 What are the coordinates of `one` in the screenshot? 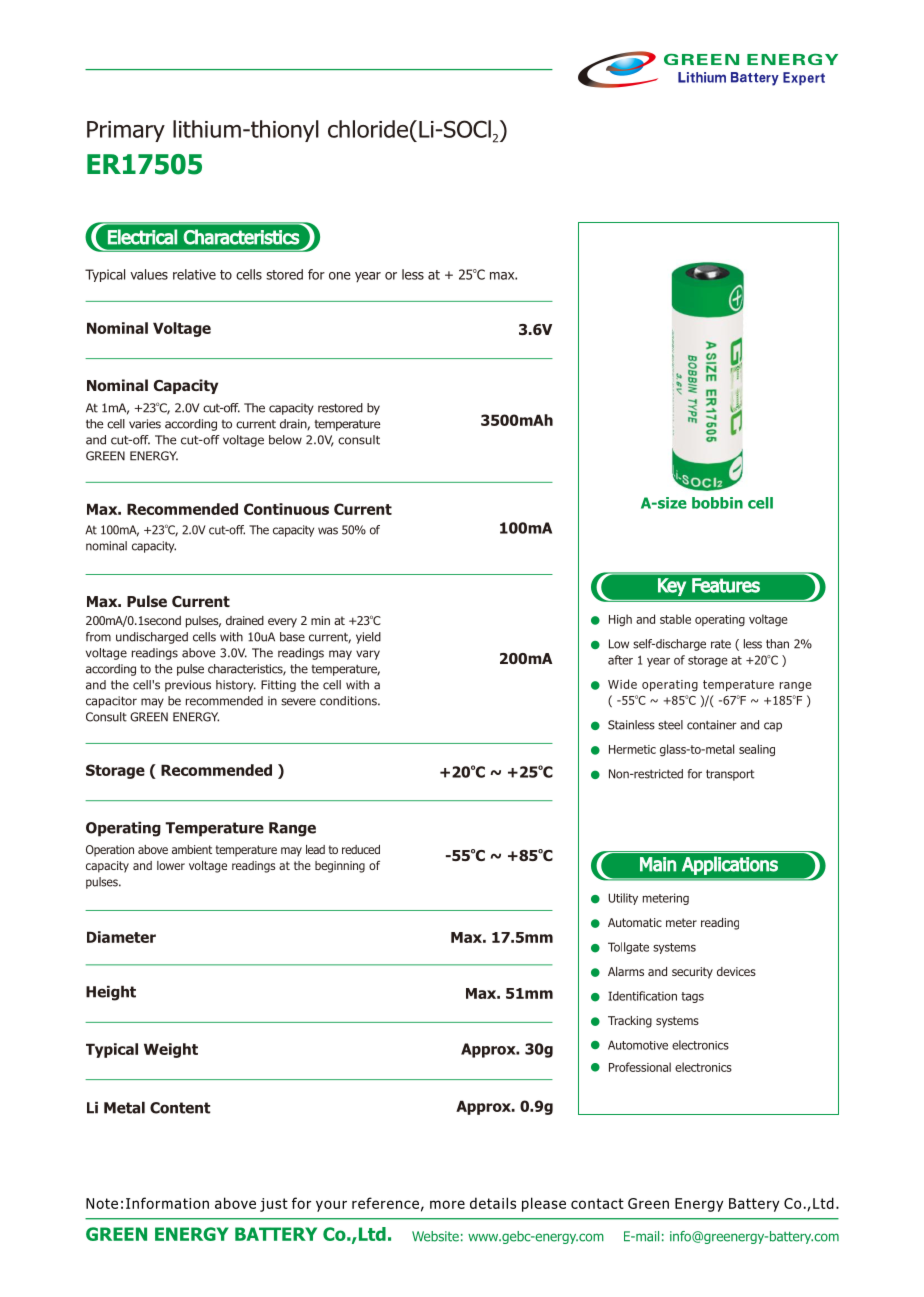 It's located at (340, 276).
